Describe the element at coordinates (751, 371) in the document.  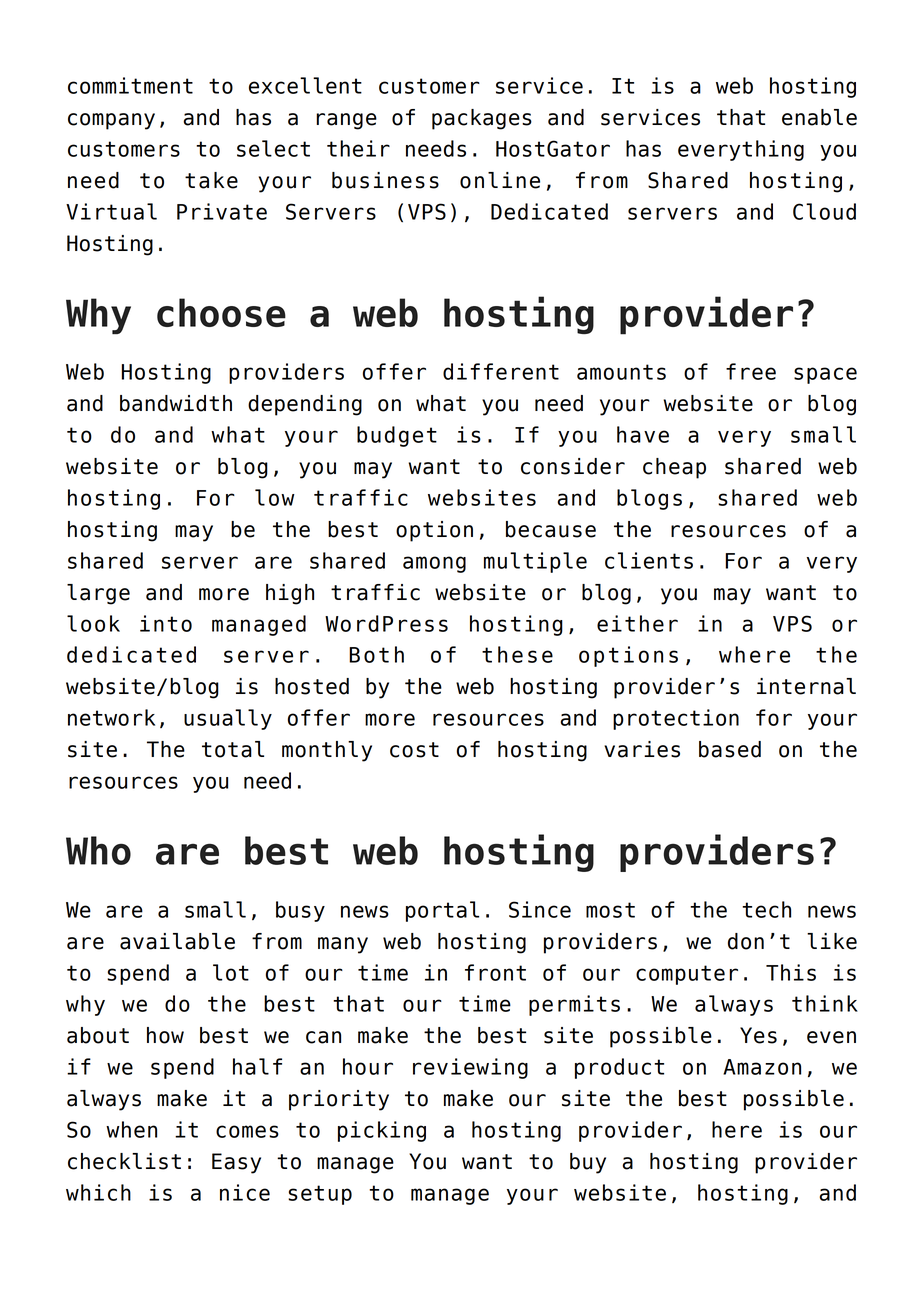
I see `free` at that location.
